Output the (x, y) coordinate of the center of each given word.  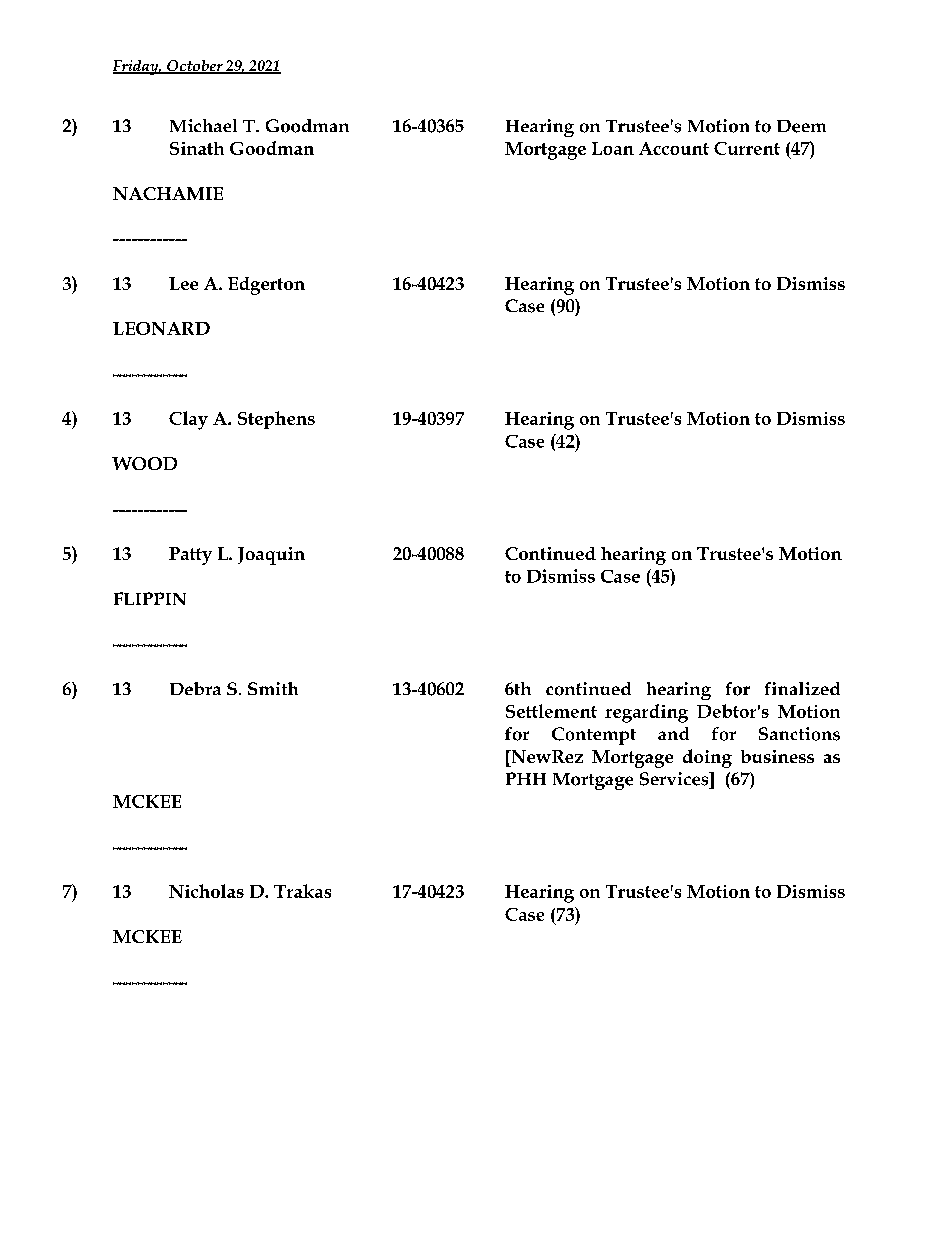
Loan (613, 148)
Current (747, 148)
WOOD (144, 463)
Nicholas (206, 891)
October (195, 67)
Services (675, 779)
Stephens (276, 420)
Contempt (594, 736)
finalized (802, 688)
